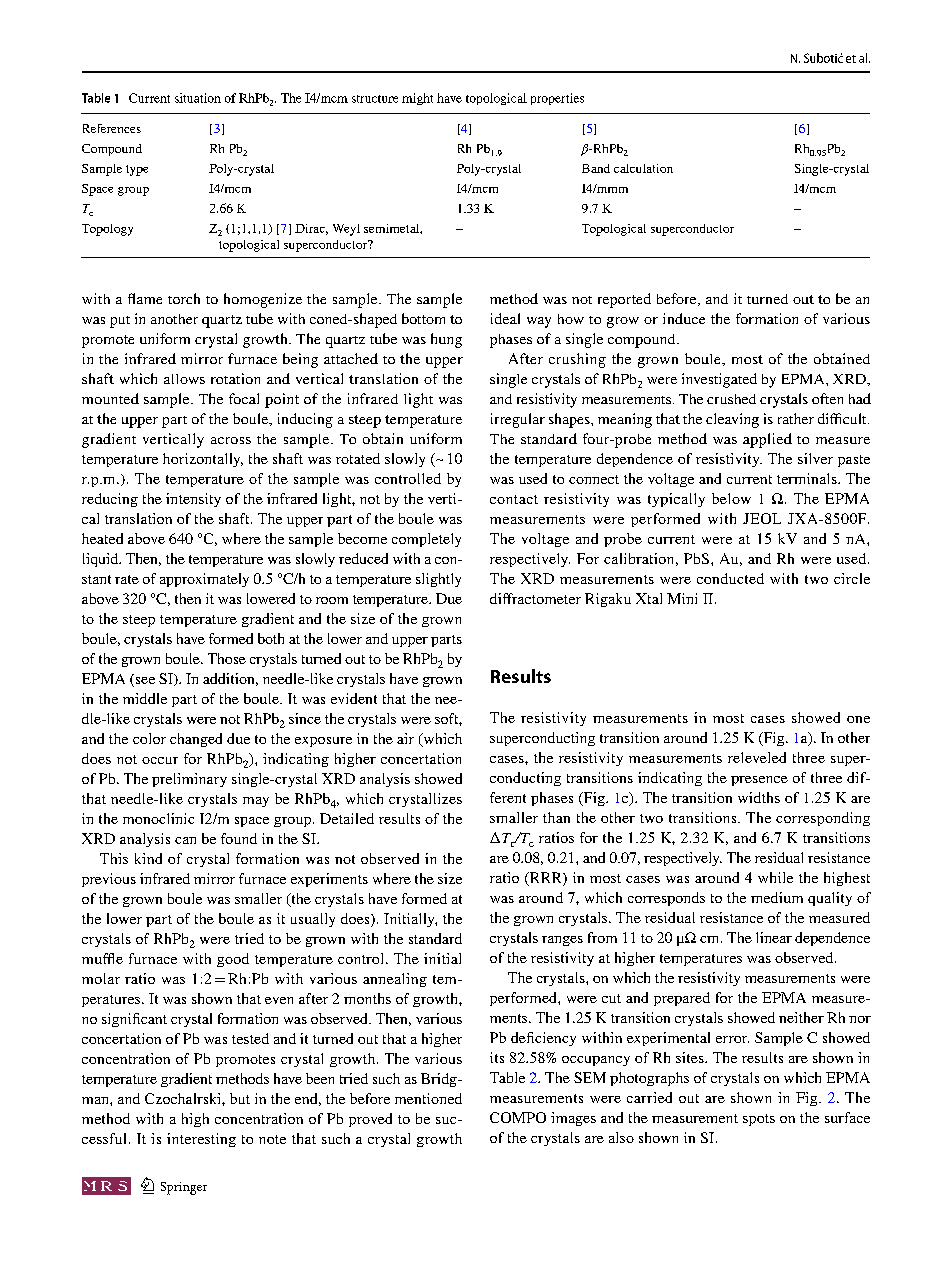 Image resolution: width=952 pixels, height=1265 pixels. What do you see at coordinates (684, 318) in the document?
I see `induce` at bounding box center [684, 318].
